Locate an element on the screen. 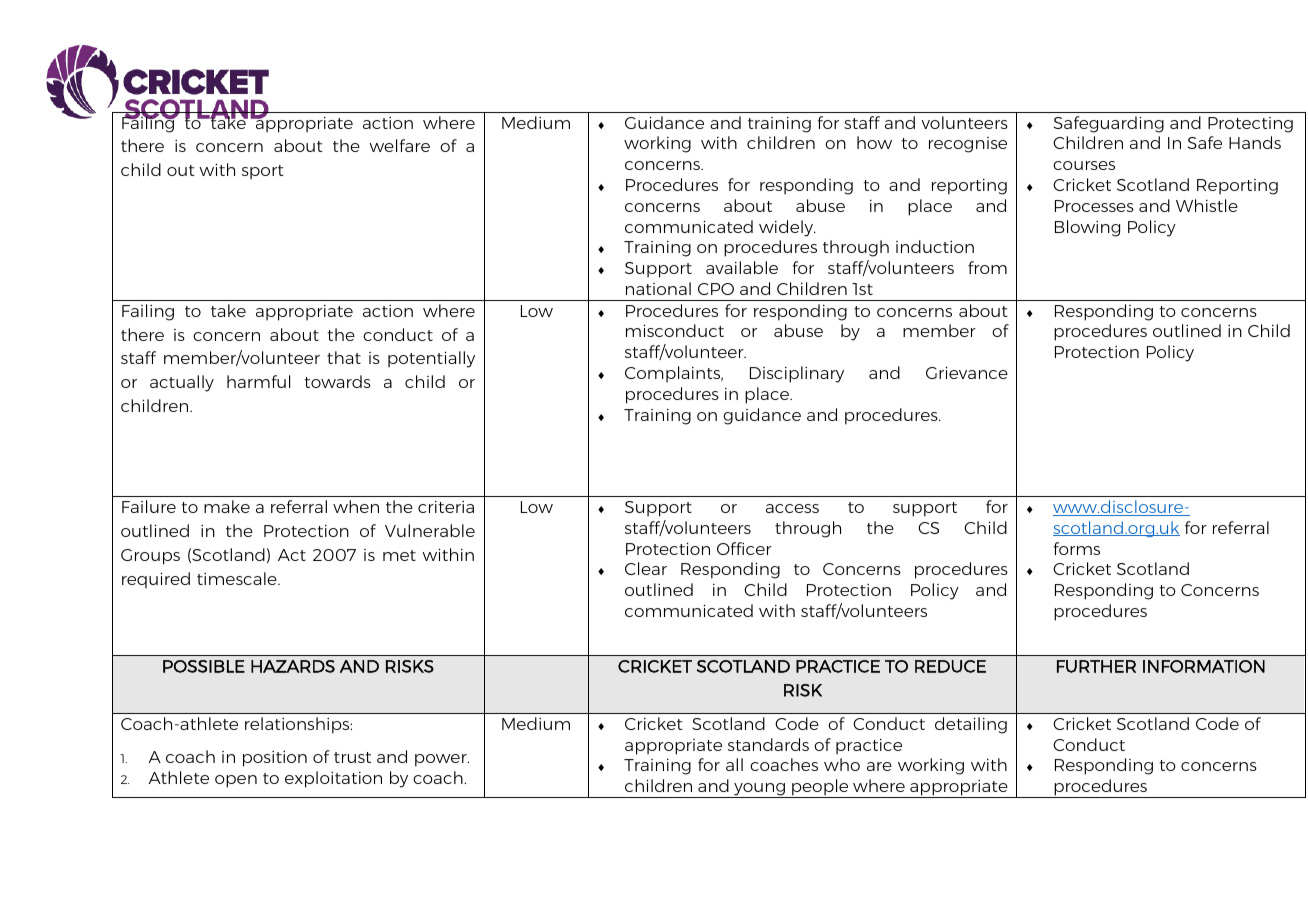 This screenshot has height=924, width=1308. from is located at coordinates (987, 267).
